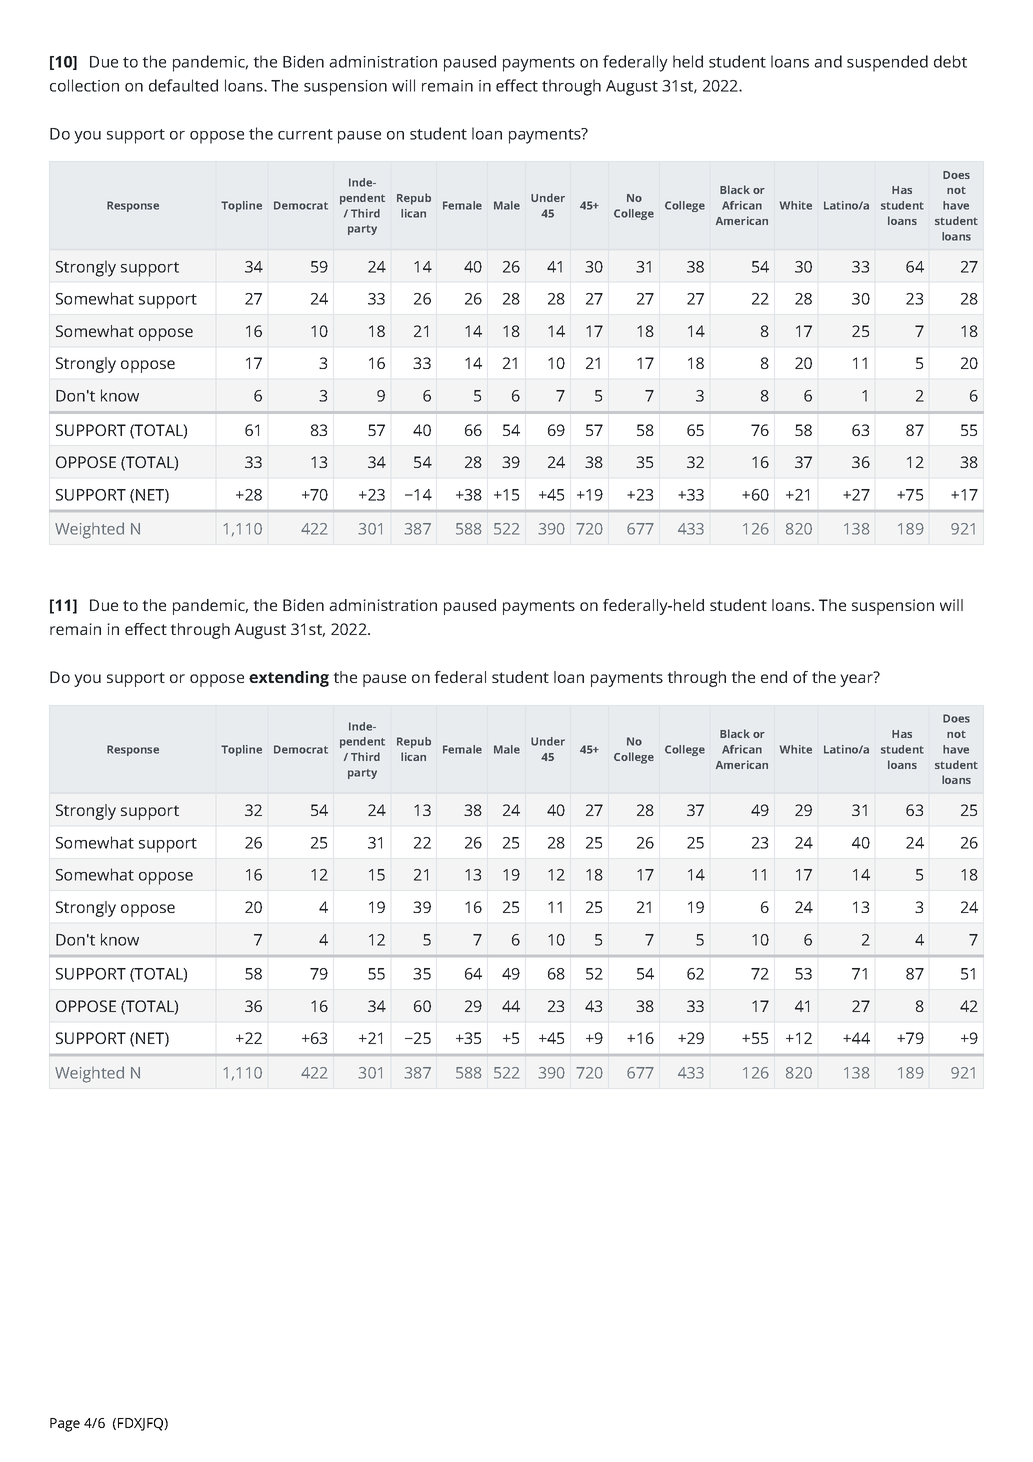  What do you see at coordinates (887, 63) in the screenshot?
I see `suspended` at bounding box center [887, 63].
